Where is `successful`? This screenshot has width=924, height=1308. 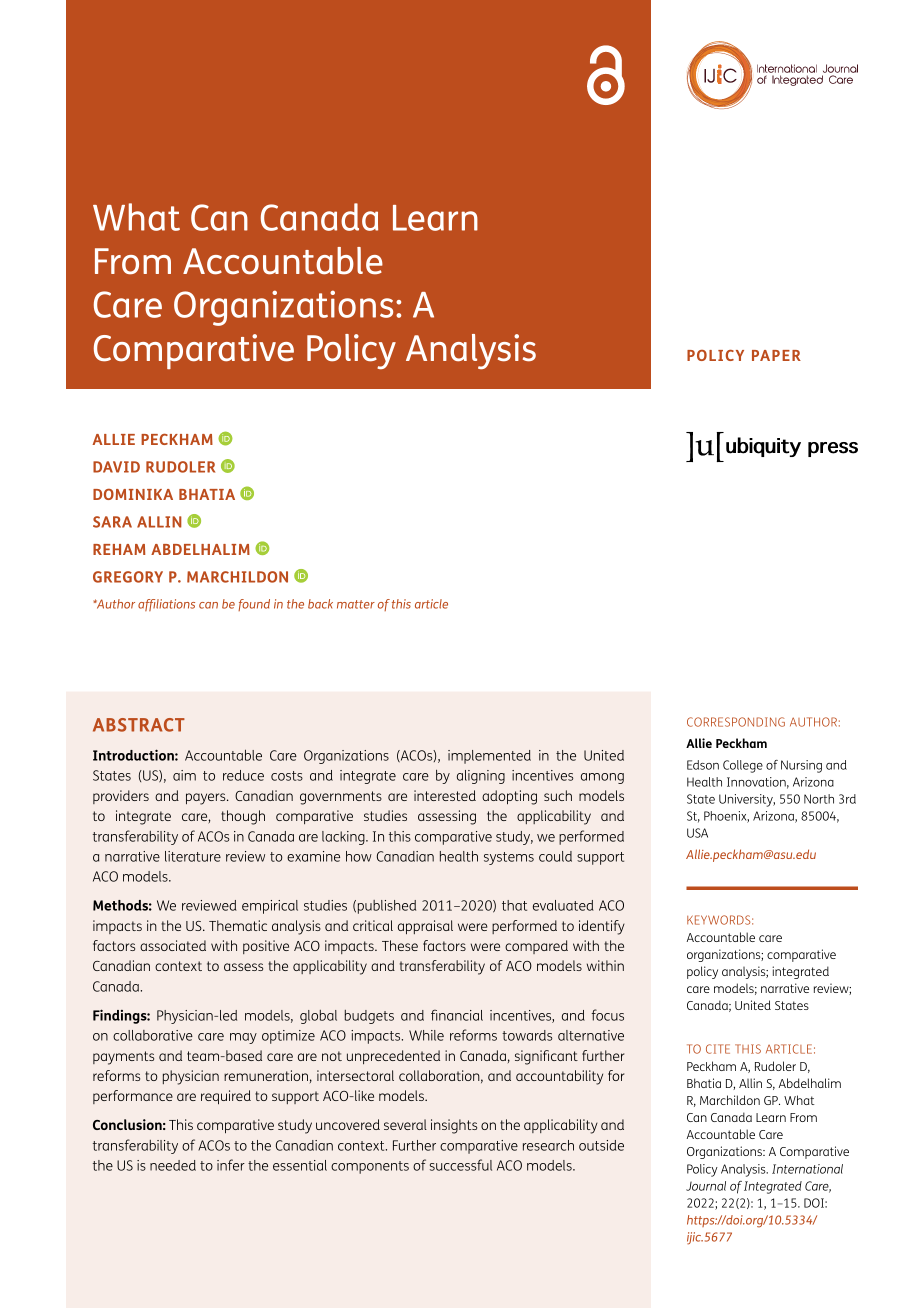 successful is located at coordinates (461, 1165).
